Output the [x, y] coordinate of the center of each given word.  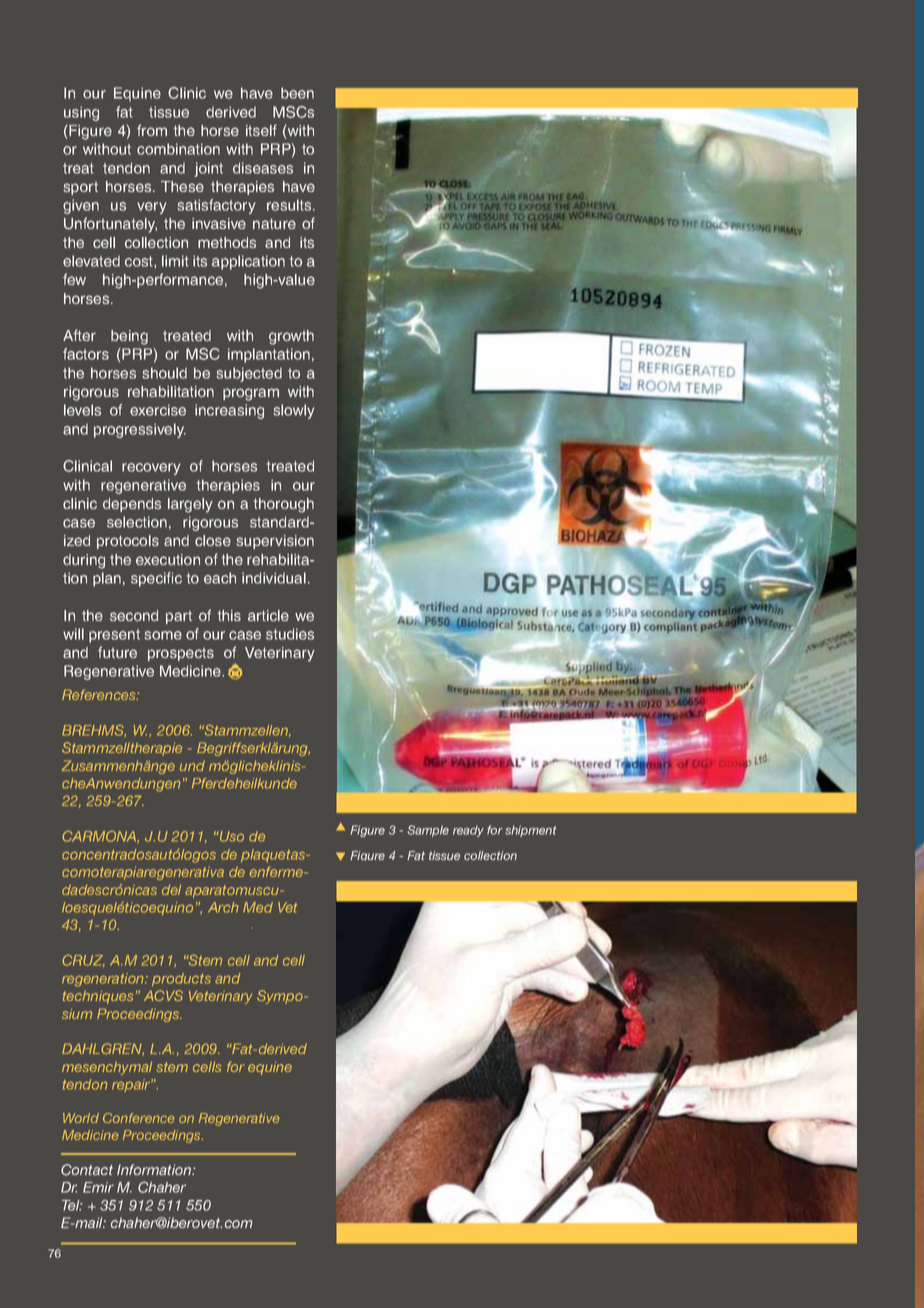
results [290, 205]
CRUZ [83, 960]
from [152, 130]
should [164, 373]
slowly [294, 411]
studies [290, 634]
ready [468, 831]
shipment [531, 831]
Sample [428, 831]
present [114, 636]
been [297, 93]
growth [291, 337]
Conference [139, 1118]
